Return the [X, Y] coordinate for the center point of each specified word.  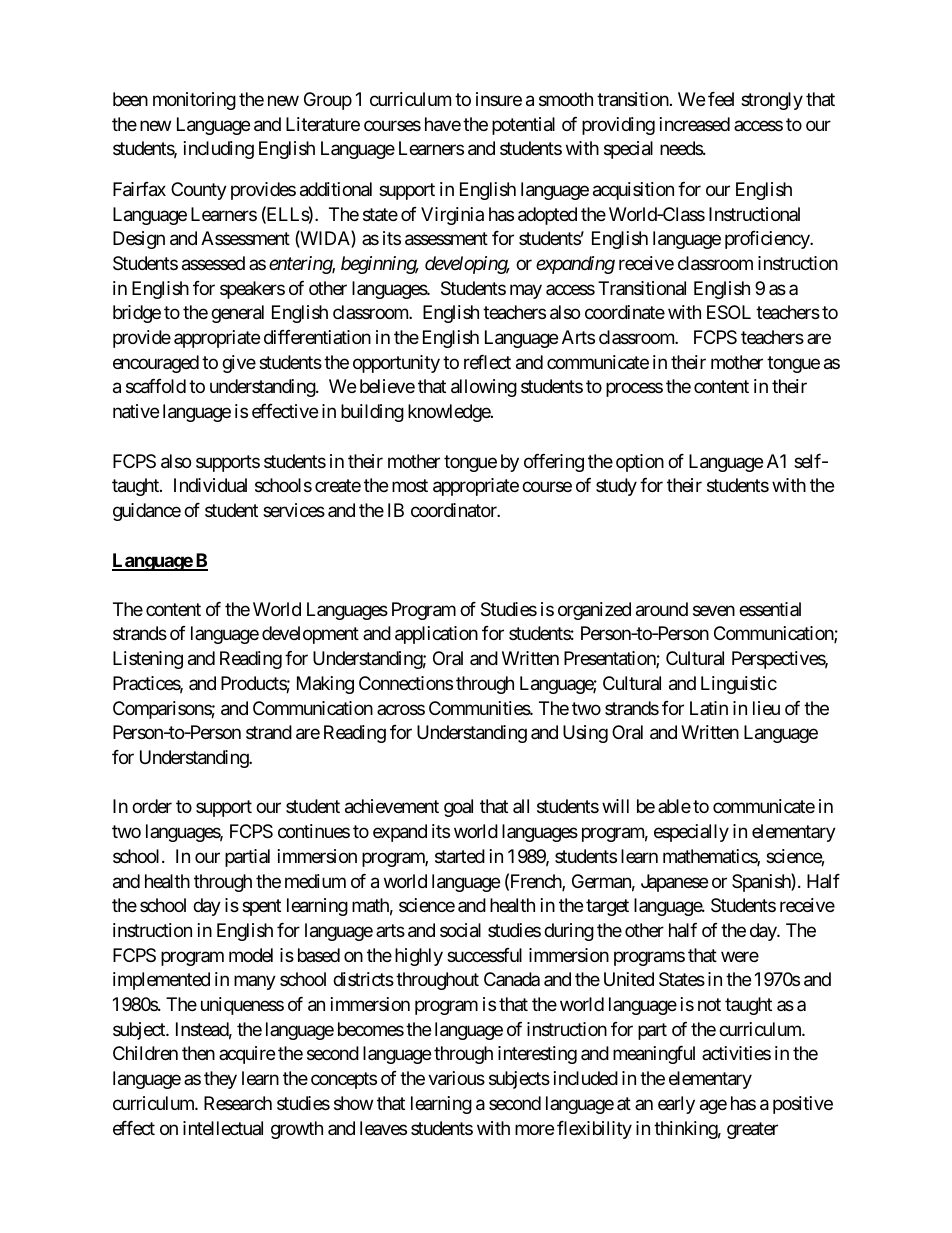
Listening [148, 660]
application [436, 635]
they [220, 1080]
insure [499, 99]
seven [714, 610]
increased [695, 124]
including [219, 150]
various [456, 1078]
